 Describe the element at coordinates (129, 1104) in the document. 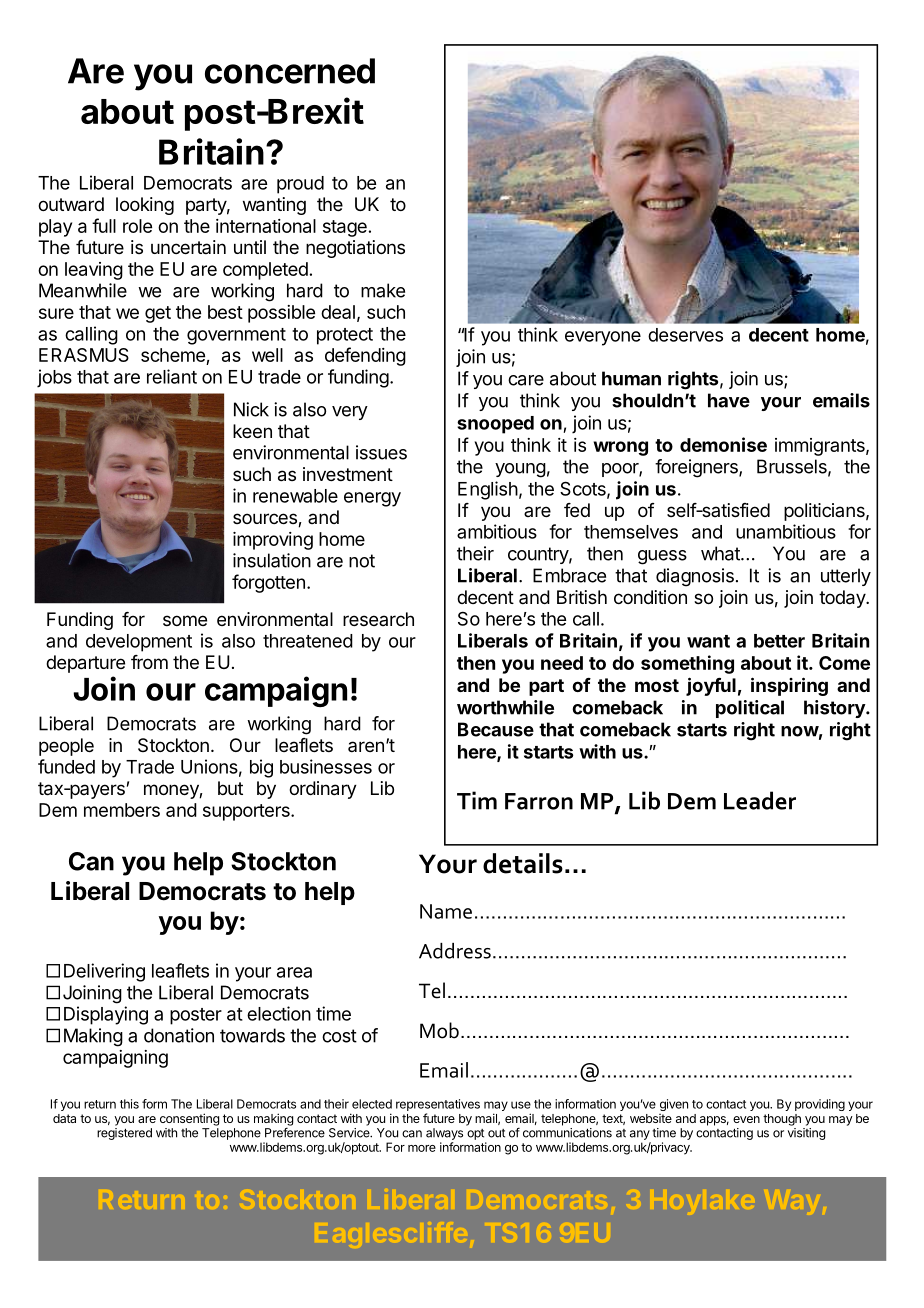

I see `this` at that location.
